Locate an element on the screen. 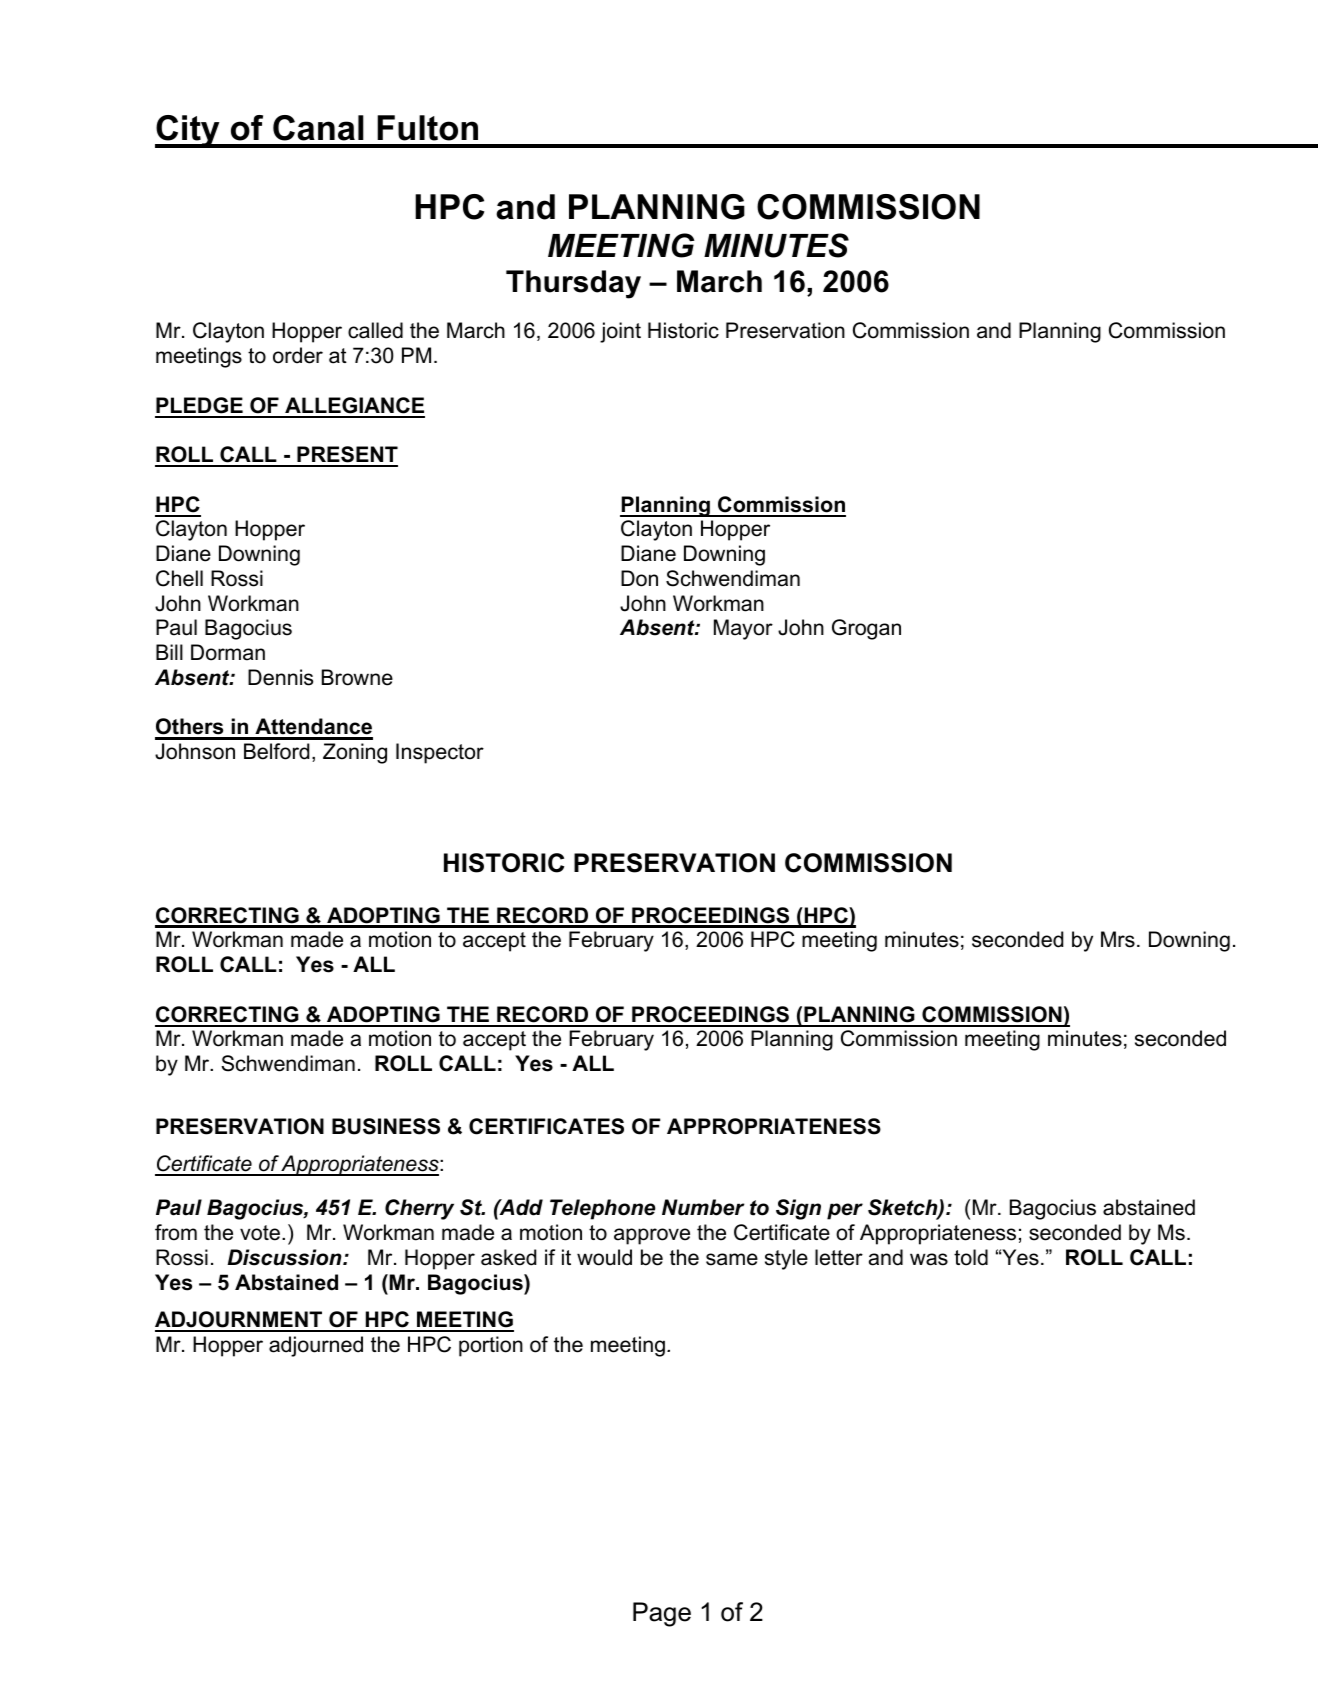  was is located at coordinates (929, 1259).
